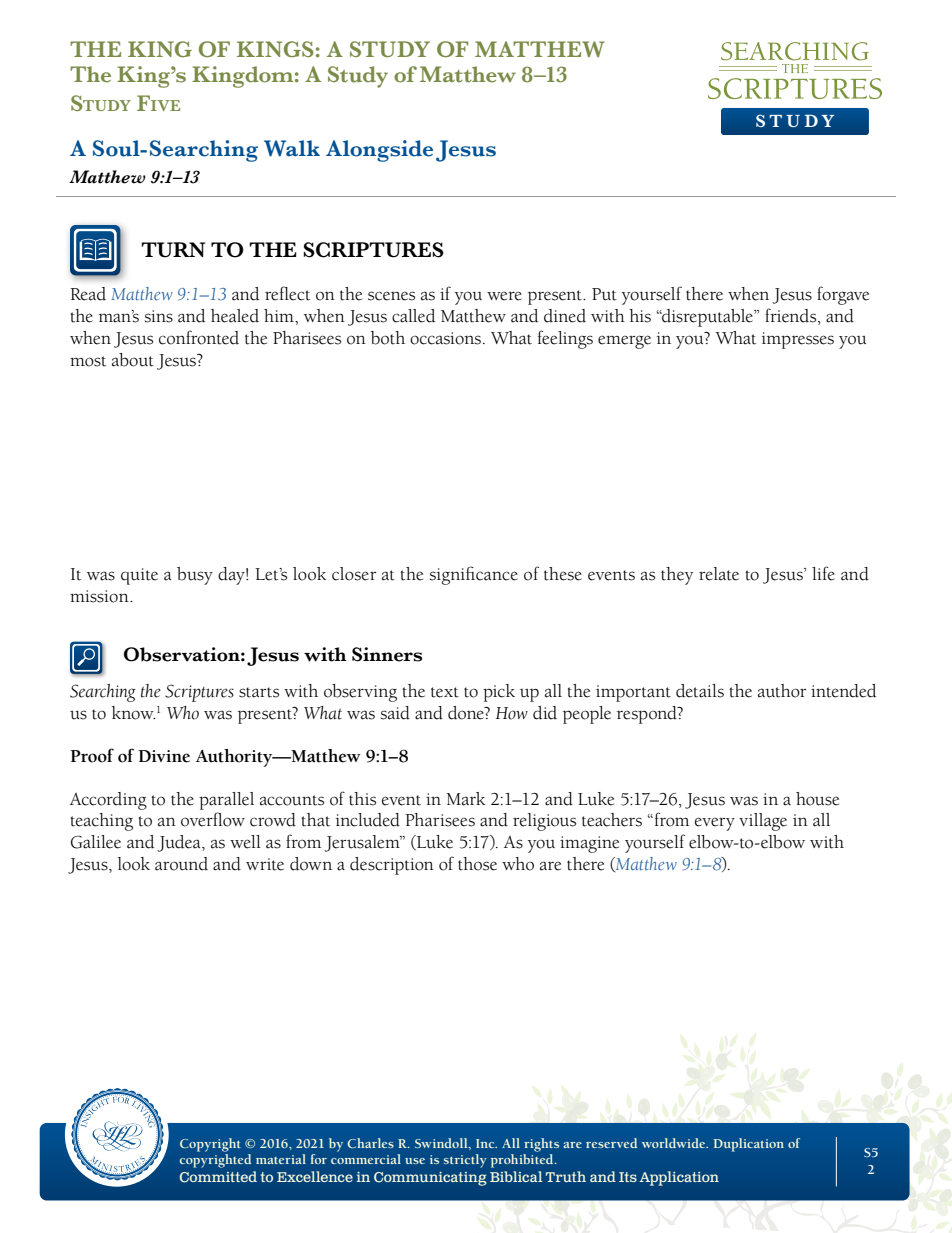  What do you see at coordinates (259, 692) in the page?
I see `starts` at bounding box center [259, 692].
